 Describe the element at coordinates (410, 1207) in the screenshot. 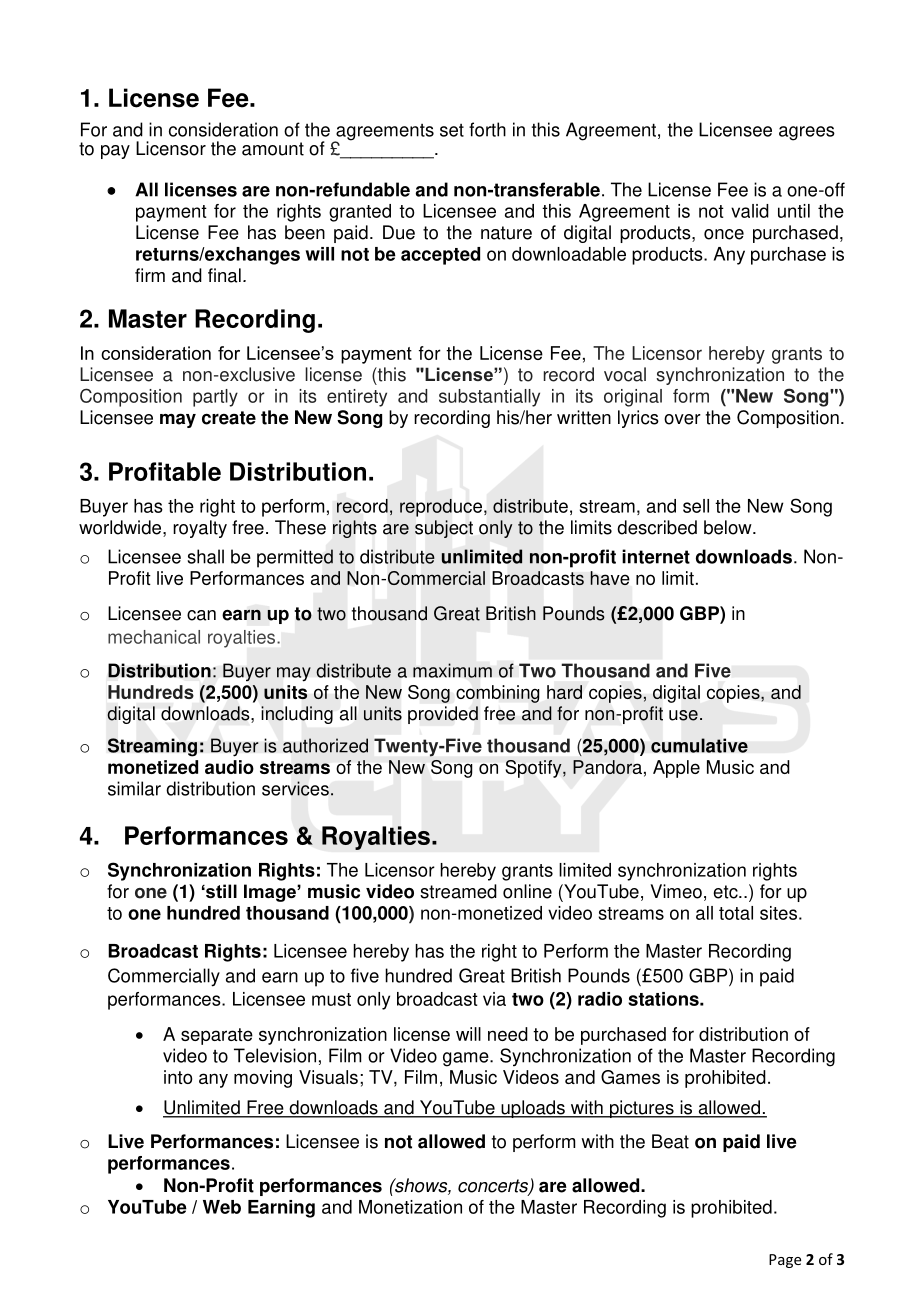

I see `Monetization` at that location.
